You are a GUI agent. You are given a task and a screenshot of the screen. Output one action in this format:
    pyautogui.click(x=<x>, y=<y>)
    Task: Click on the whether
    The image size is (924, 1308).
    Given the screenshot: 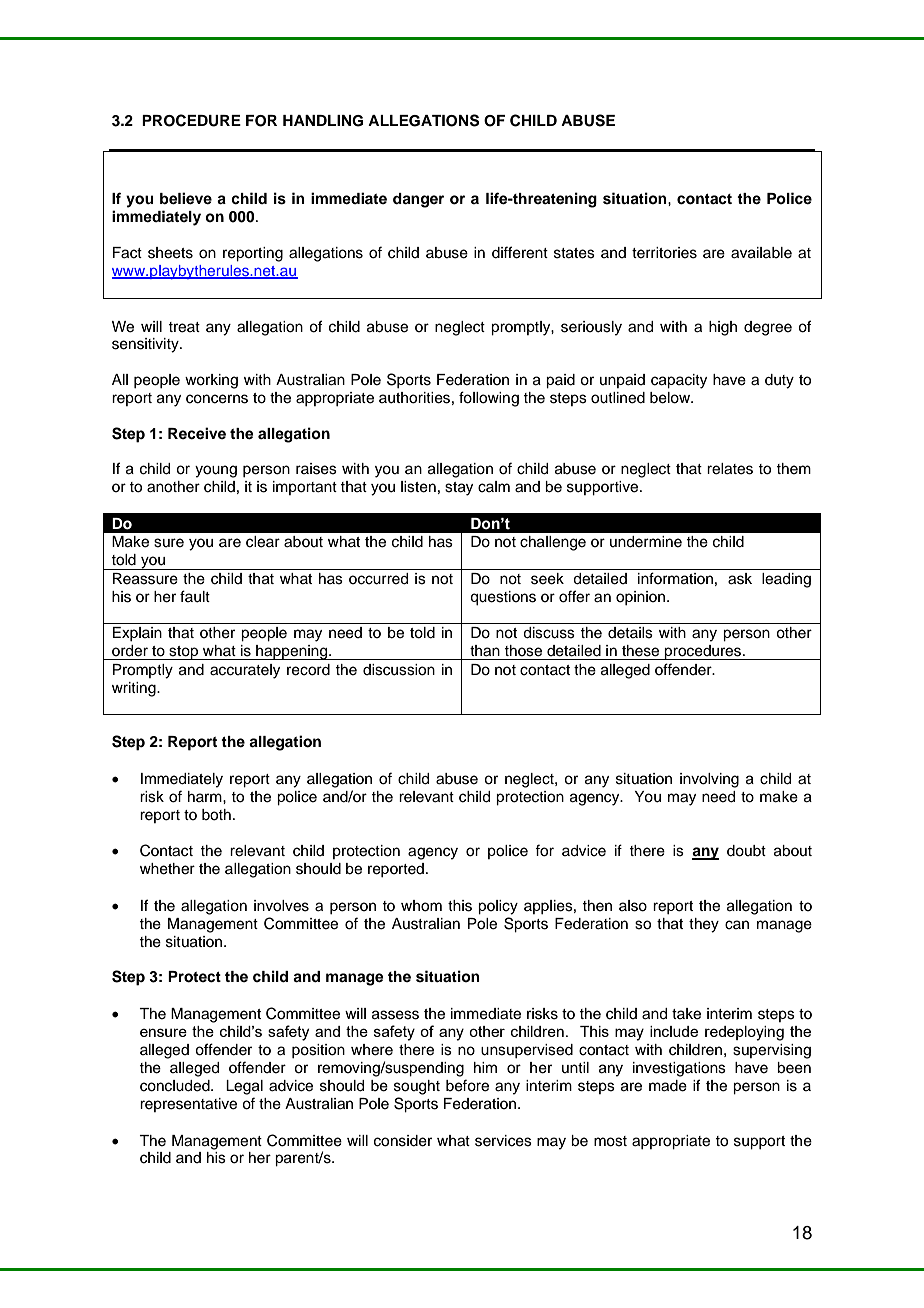 What is the action you would take?
    pyautogui.click(x=167, y=869)
